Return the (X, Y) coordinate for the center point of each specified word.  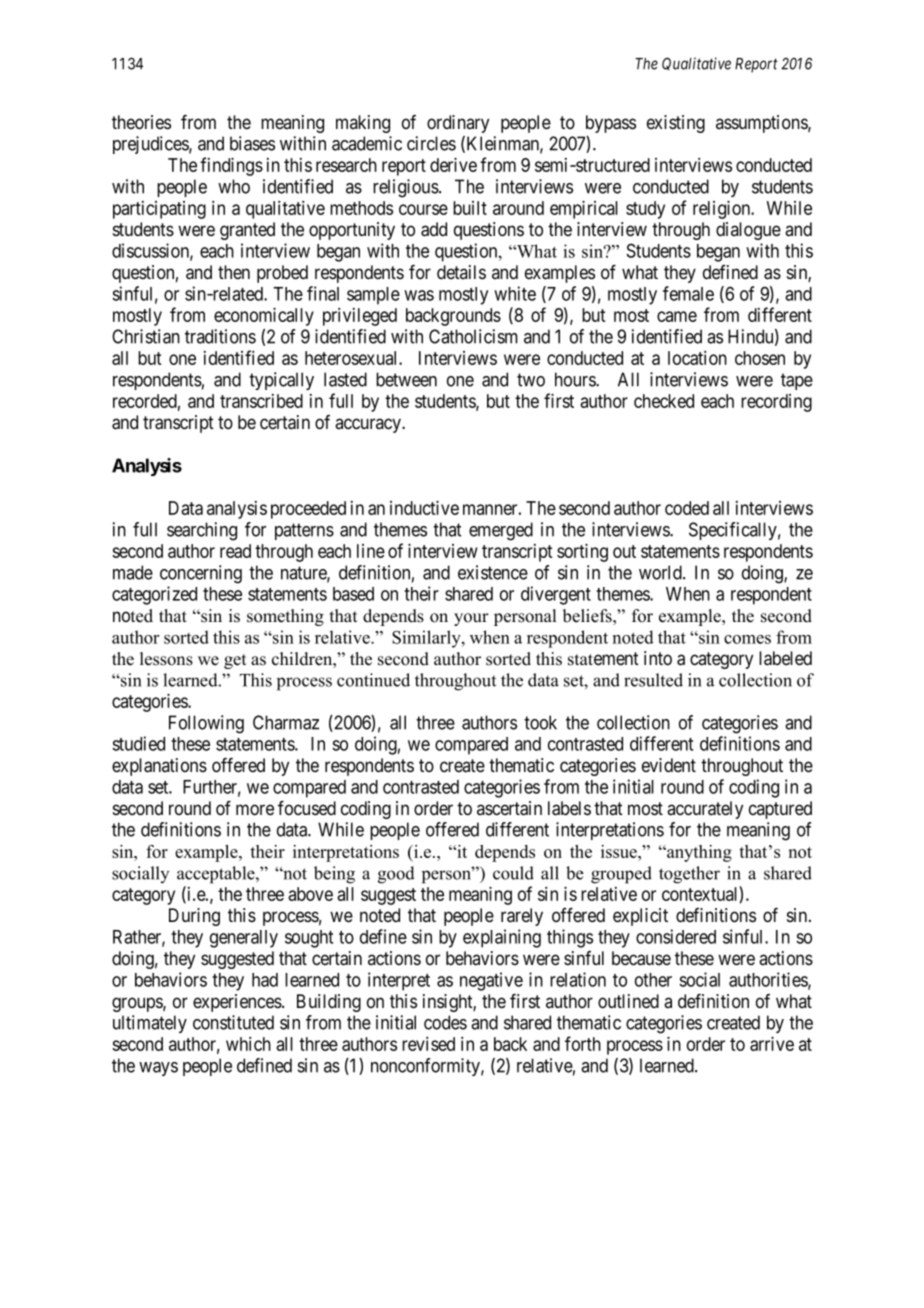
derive (453, 164)
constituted (233, 1022)
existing (676, 124)
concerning (201, 574)
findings (231, 166)
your (471, 619)
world (661, 572)
